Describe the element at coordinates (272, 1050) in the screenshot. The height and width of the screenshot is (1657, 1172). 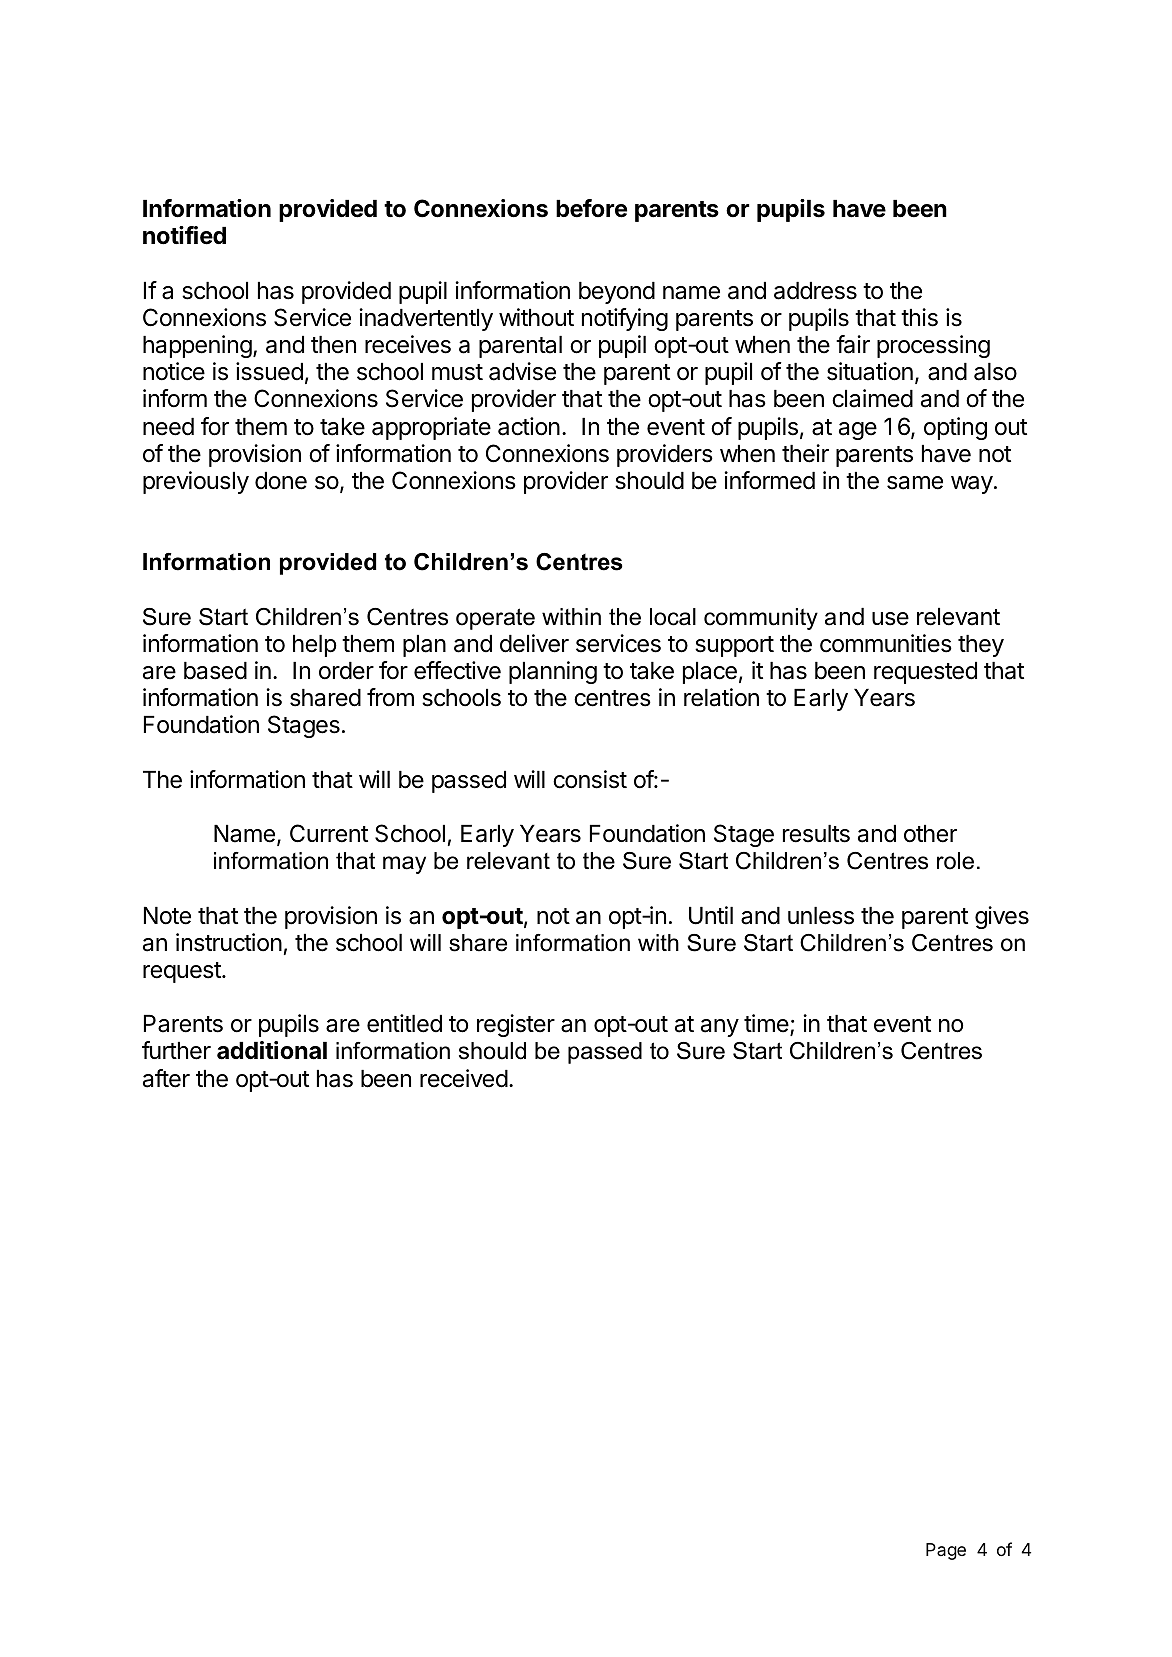
I see `additional` at that location.
